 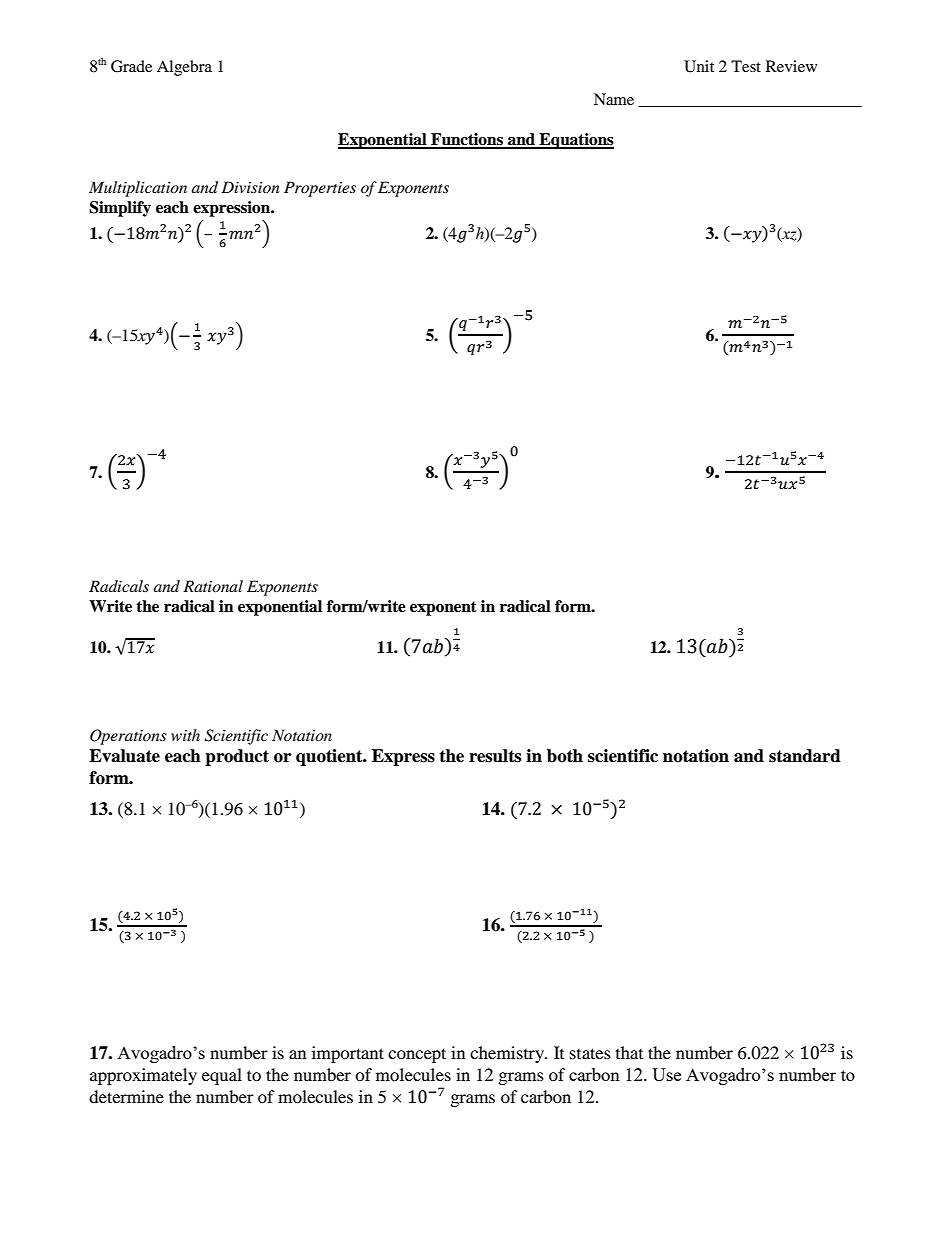 What do you see at coordinates (213, 586) in the document?
I see `Rational` at bounding box center [213, 586].
